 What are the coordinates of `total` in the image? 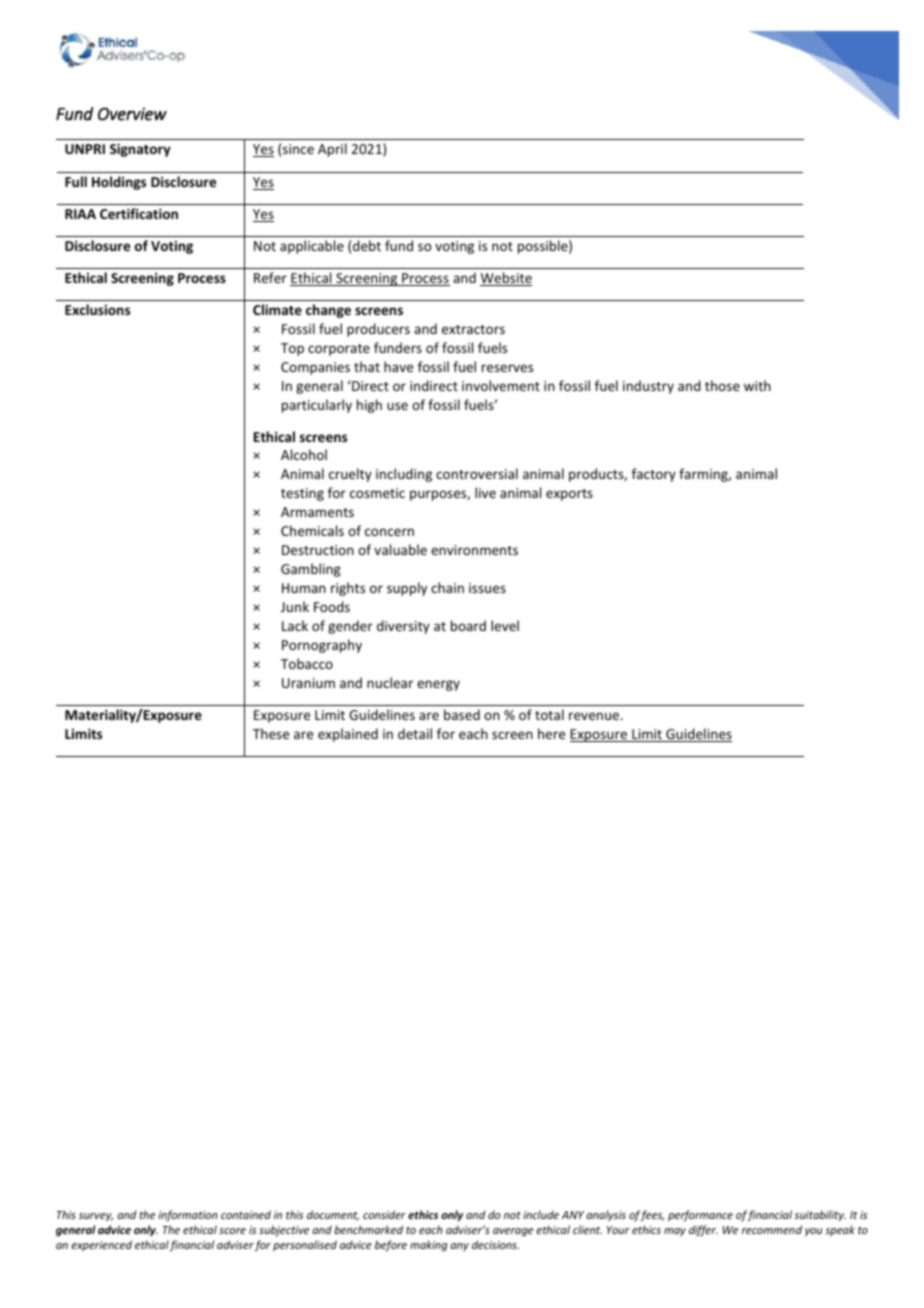 It's located at (549, 714).
